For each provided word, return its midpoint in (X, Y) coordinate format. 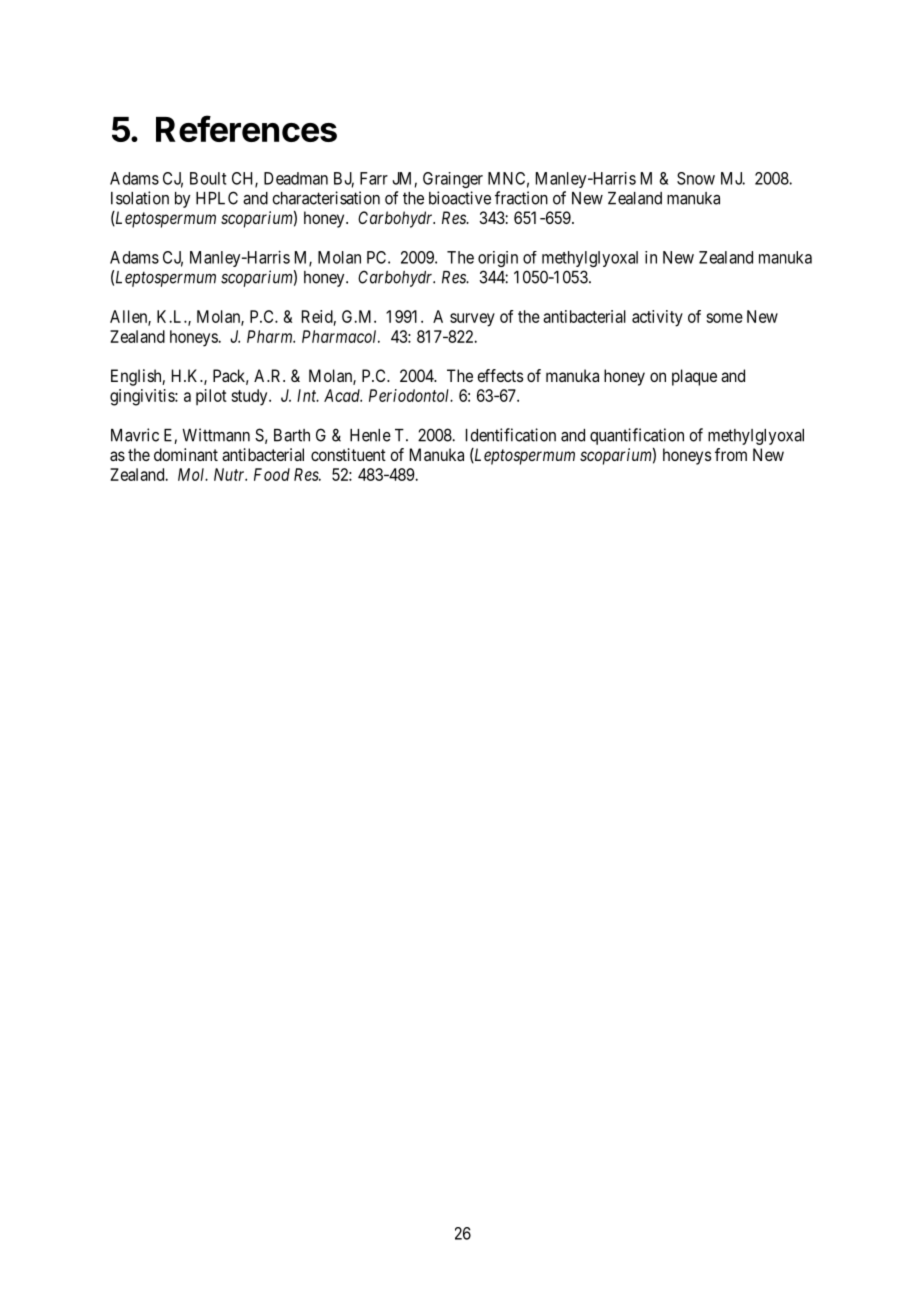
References (246, 128)
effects (500, 375)
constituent (348, 454)
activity (657, 318)
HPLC (217, 198)
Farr (374, 178)
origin (498, 259)
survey (472, 320)
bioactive (460, 198)
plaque (694, 377)
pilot (211, 397)
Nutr (230, 474)
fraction (521, 198)
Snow (696, 178)
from (731, 454)
